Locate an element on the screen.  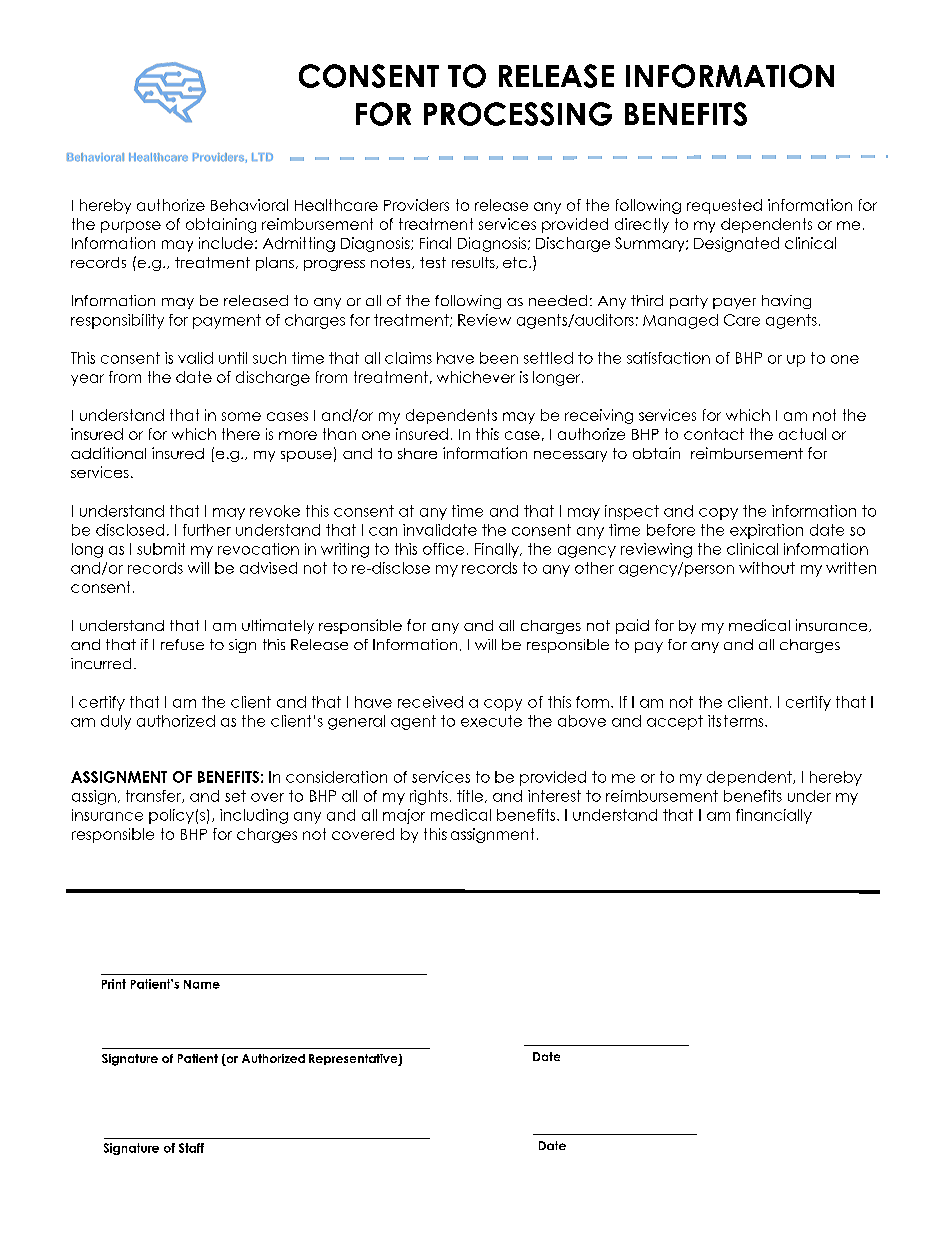
financially is located at coordinates (774, 816).
